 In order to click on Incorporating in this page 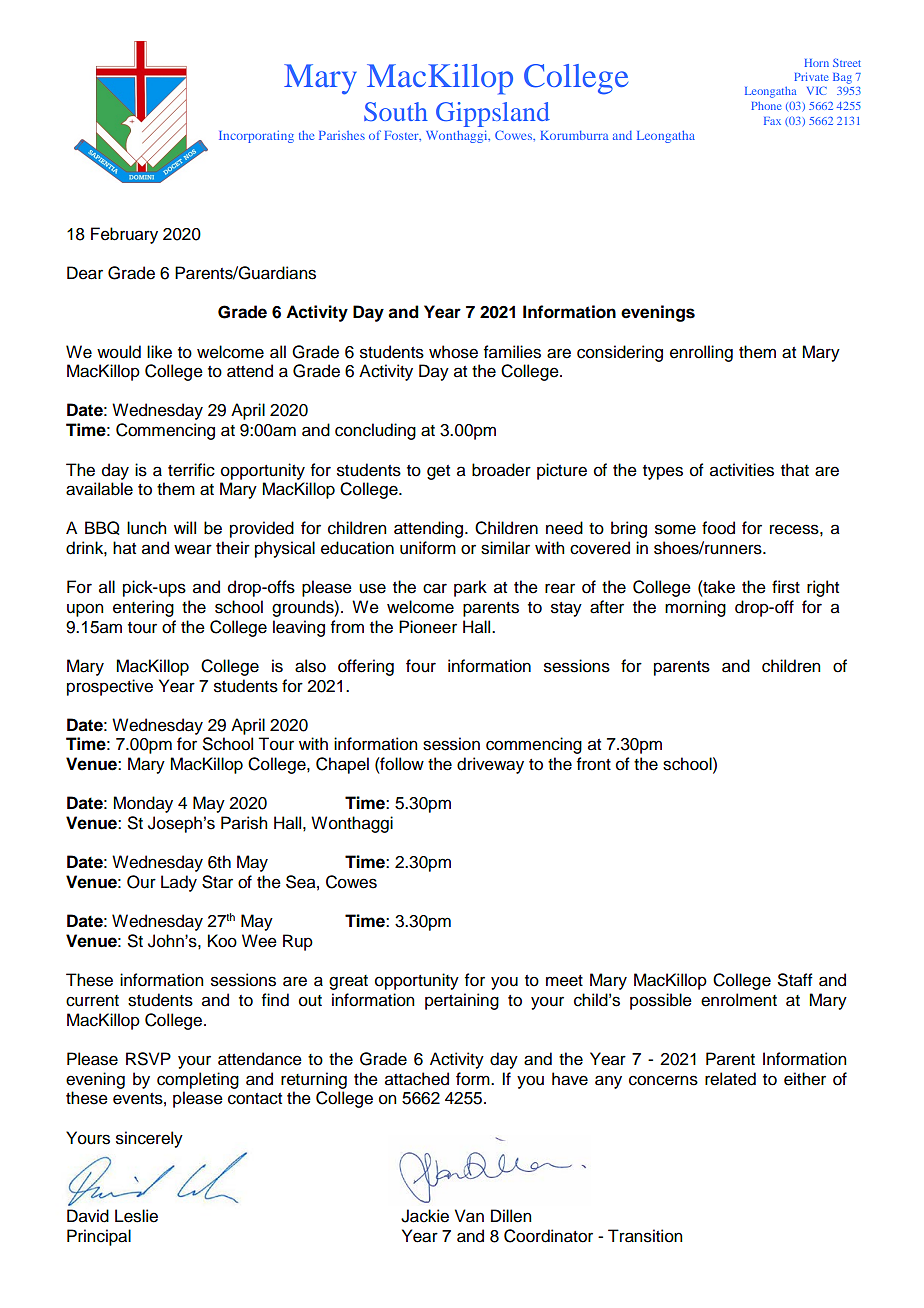, I will do `click(256, 136)`.
